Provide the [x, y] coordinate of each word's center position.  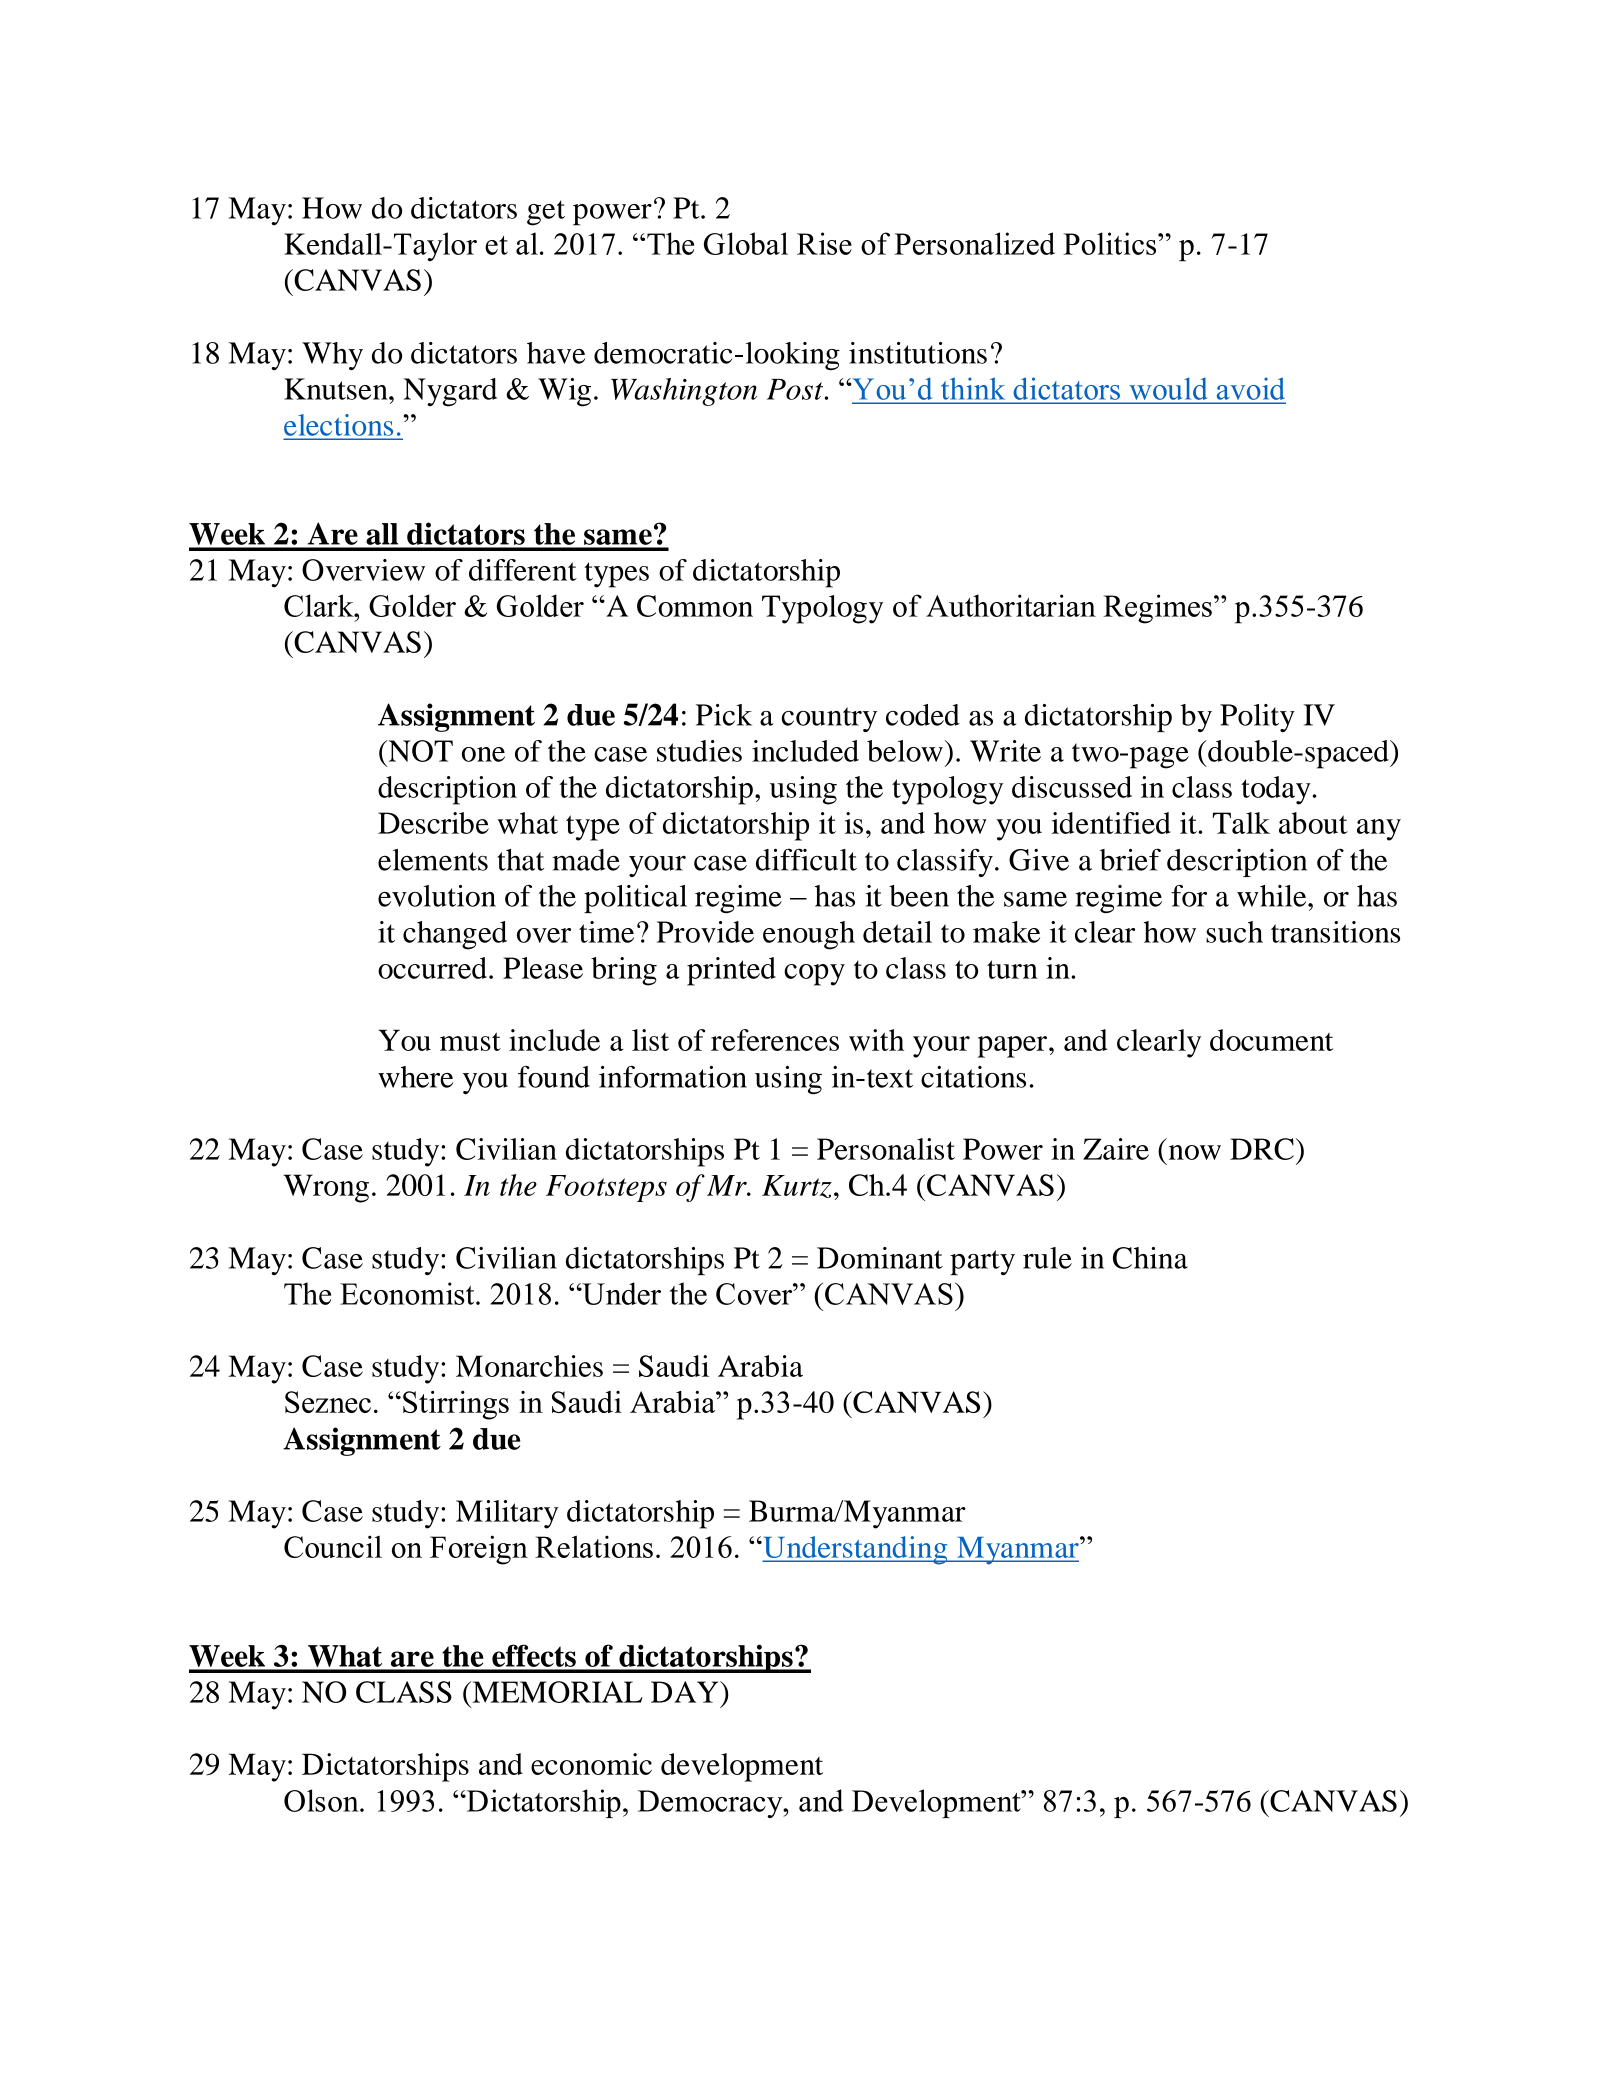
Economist [408, 1293]
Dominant [880, 1258]
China [1150, 1258]
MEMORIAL [556, 1692]
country [829, 719]
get [546, 213]
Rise [824, 243]
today [1276, 790]
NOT [419, 751]
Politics [1111, 243]
